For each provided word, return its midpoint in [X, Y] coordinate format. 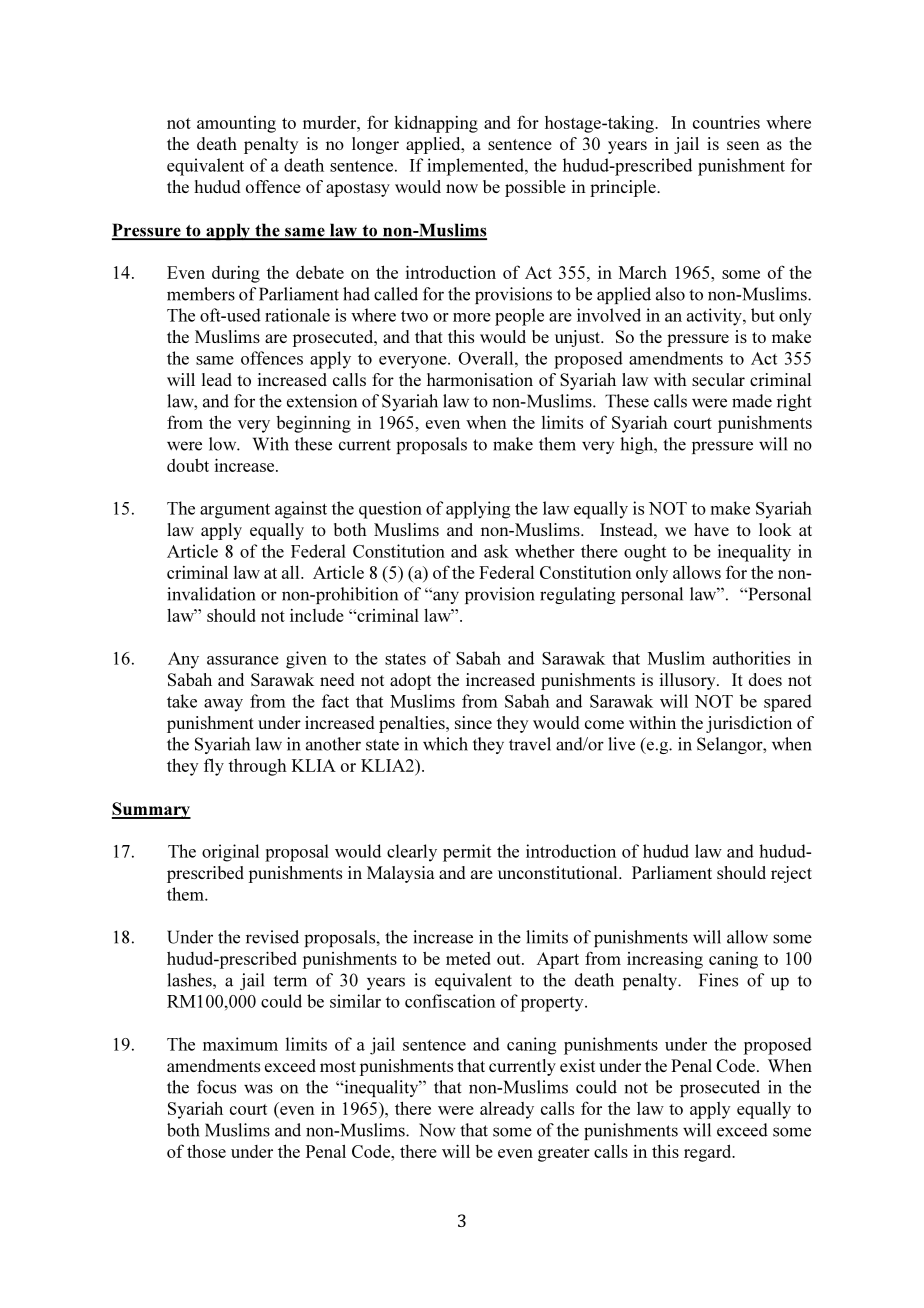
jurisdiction [749, 724]
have [711, 529]
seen [743, 145]
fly [214, 767]
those [206, 1151]
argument [235, 511]
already [507, 1110]
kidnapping [436, 124]
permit [467, 853]
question [390, 510]
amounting [236, 124]
